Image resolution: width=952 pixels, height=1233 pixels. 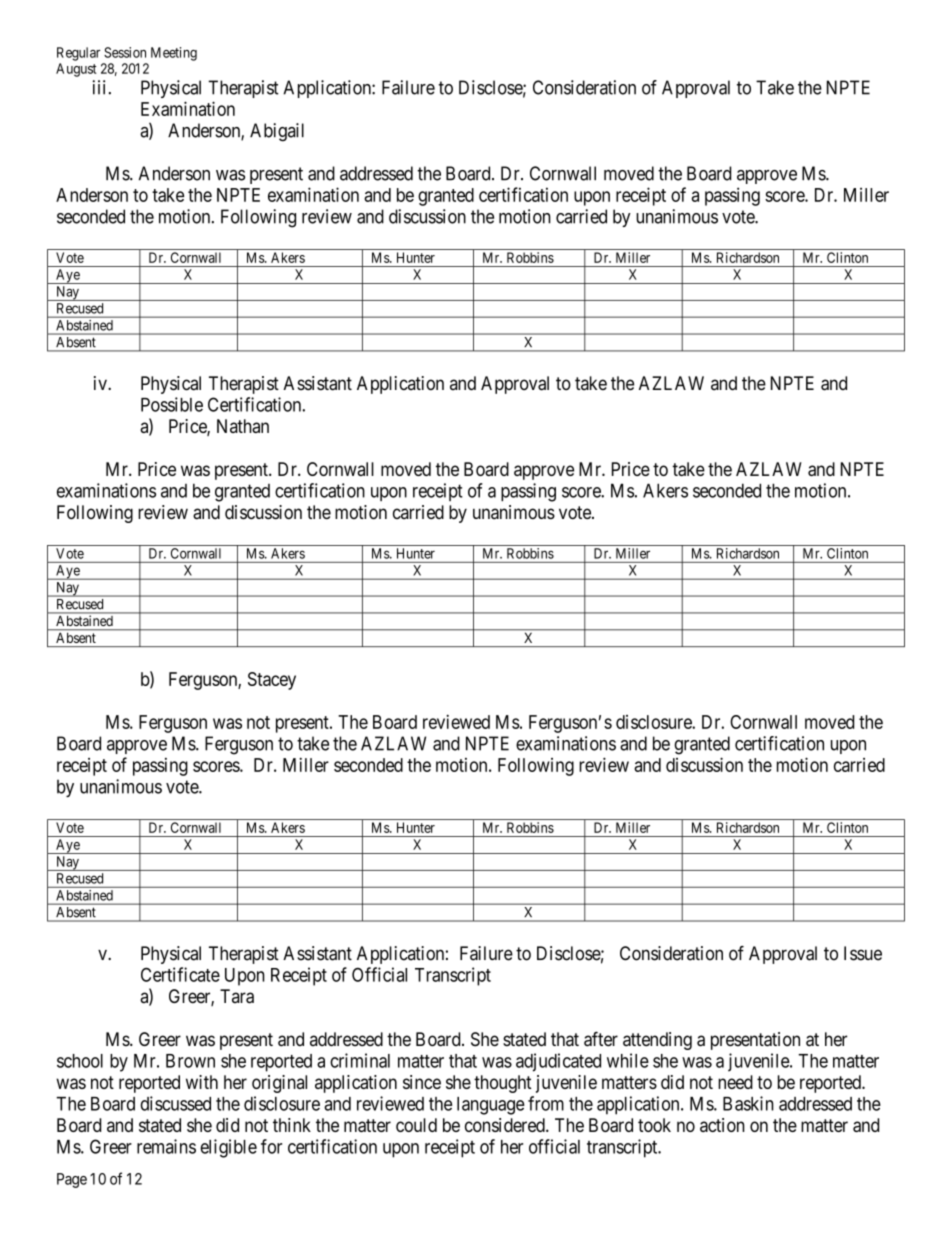 I want to click on Tara, so click(x=237, y=996).
